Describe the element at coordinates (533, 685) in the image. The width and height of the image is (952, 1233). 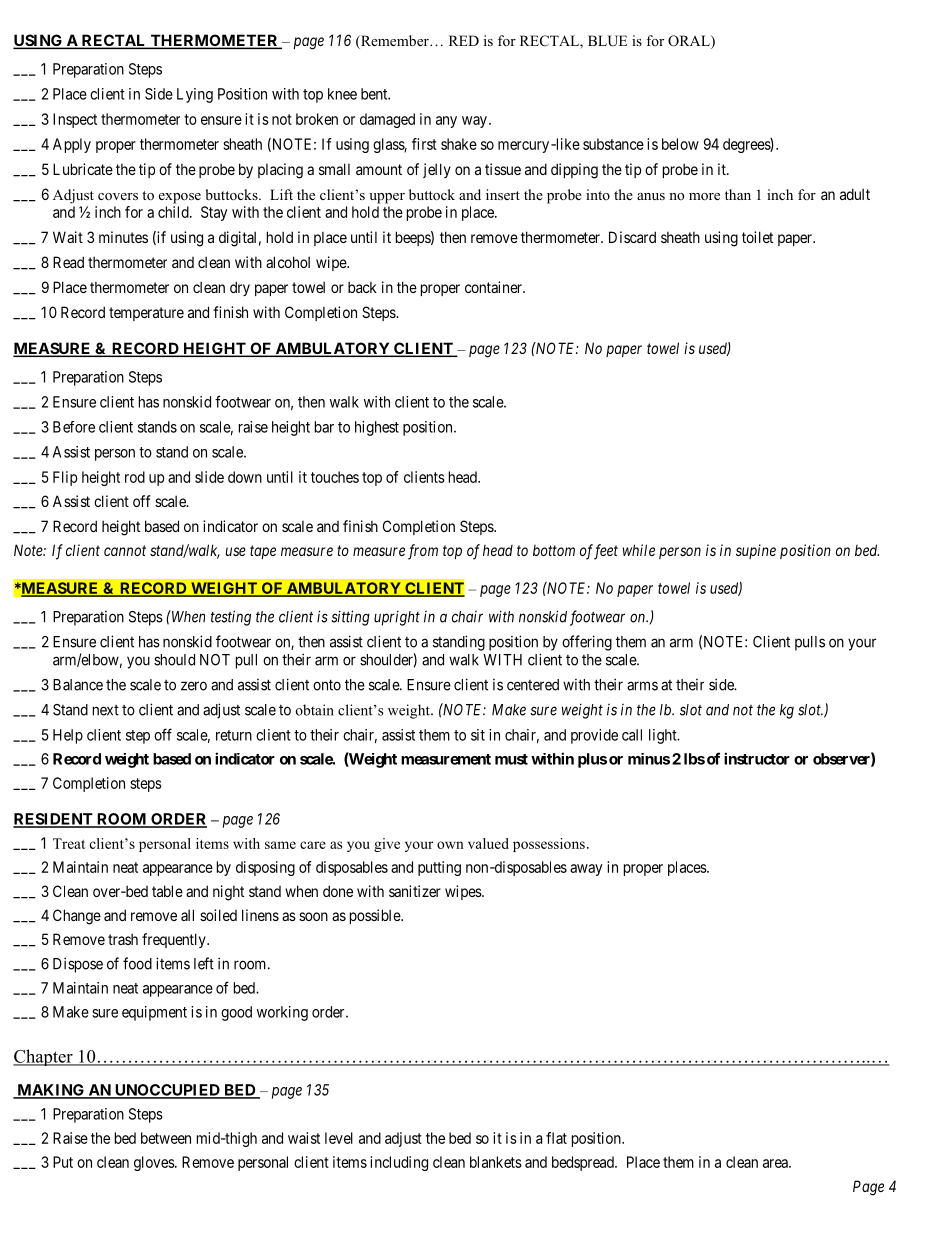
I see `centered` at that location.
